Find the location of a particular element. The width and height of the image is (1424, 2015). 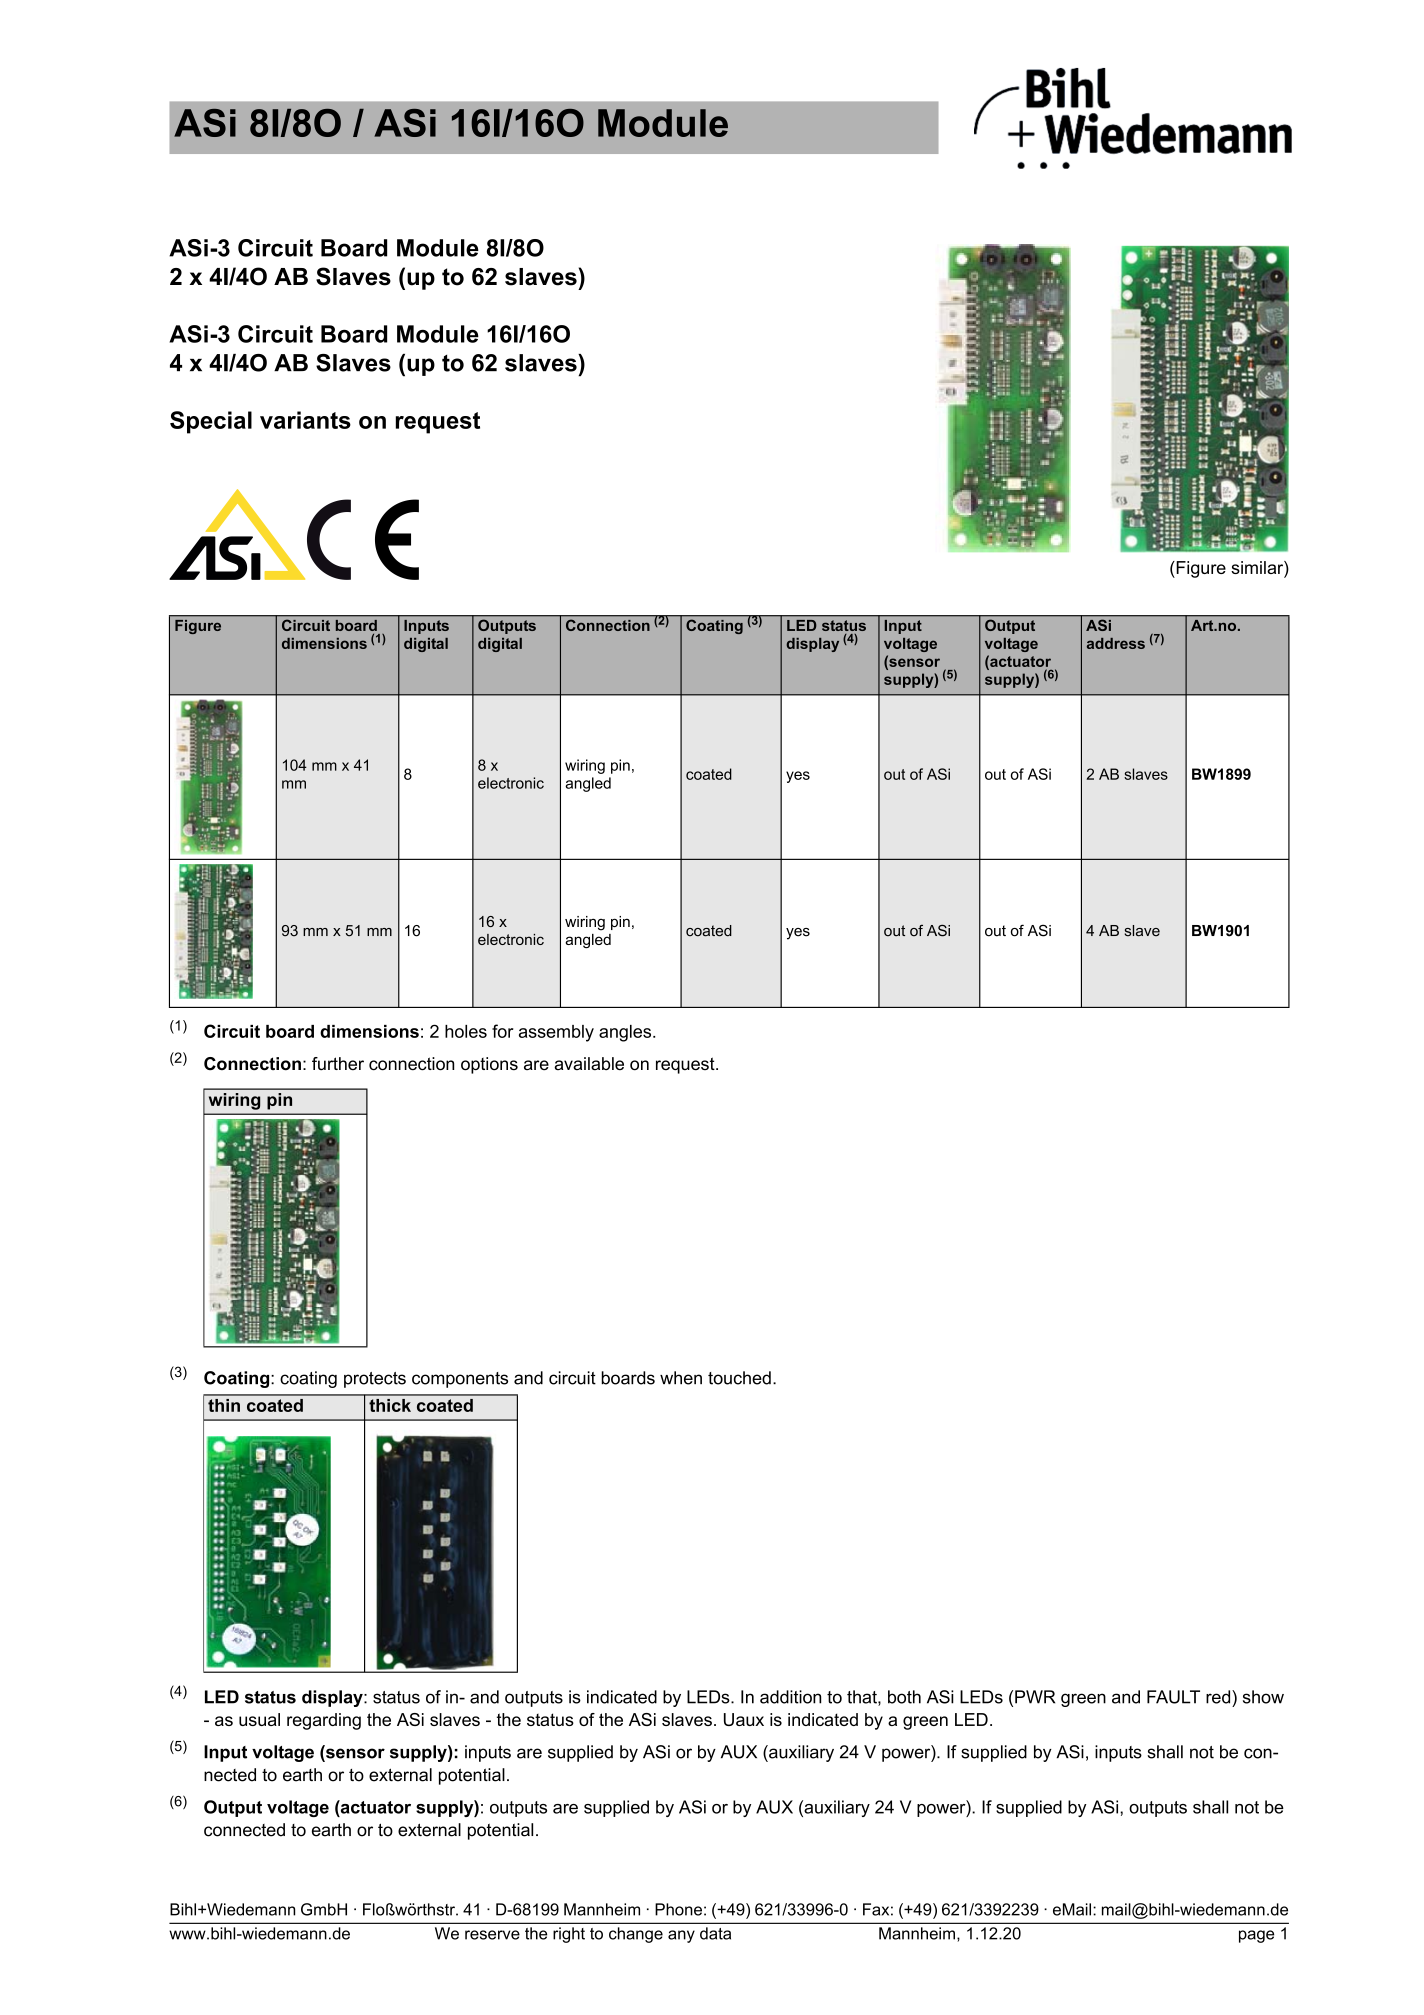

regarding is located at coordinates (324, 1721).
